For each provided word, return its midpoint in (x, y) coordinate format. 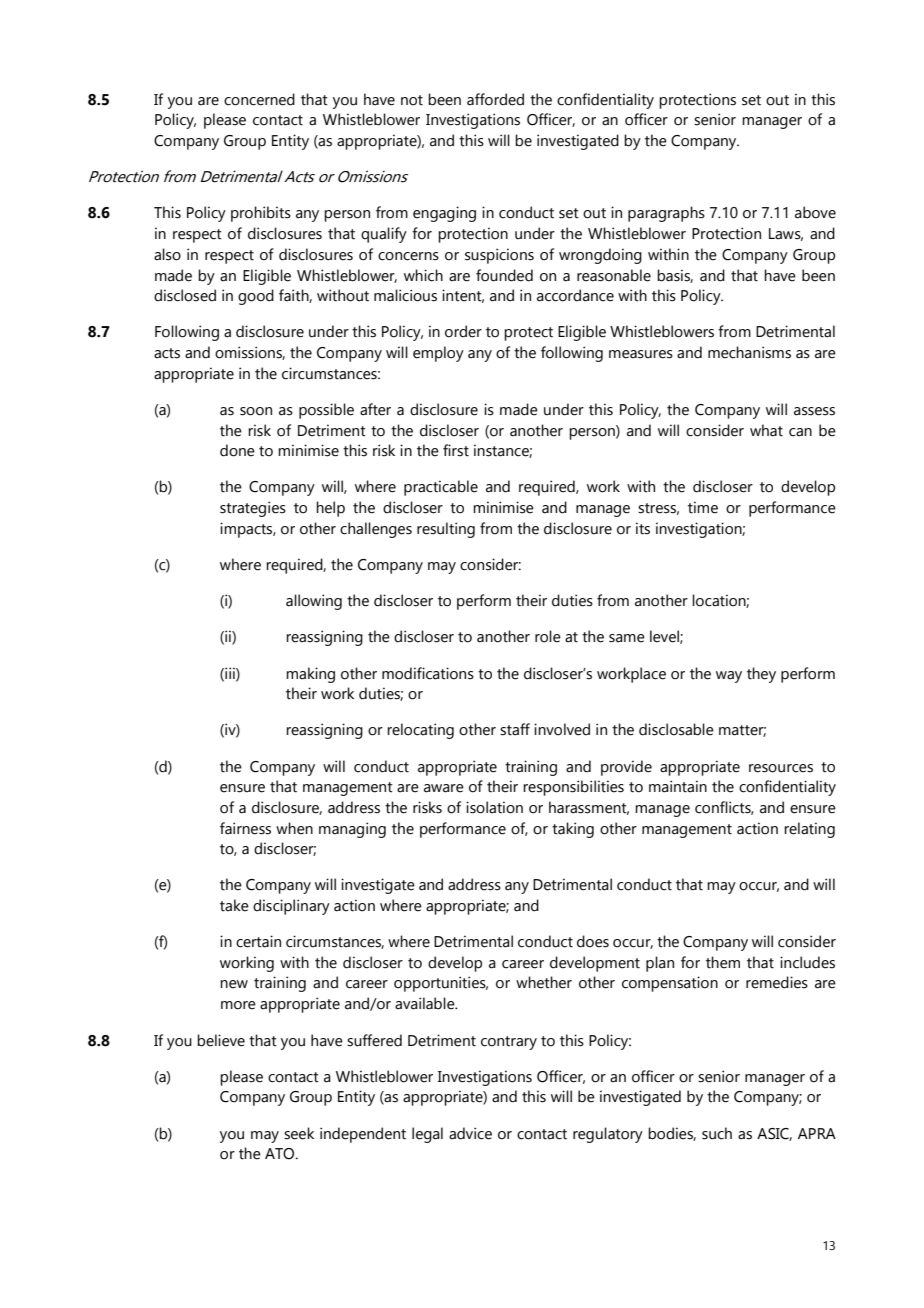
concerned (259, 99)
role (548, 636)
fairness (245, 828)
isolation (494, 807)
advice (470, 1133)
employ (438, 354)
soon (256, 411)
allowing (314, 602)
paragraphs (666, 214)
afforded (495, 99)
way (729, 677)
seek (299, 1133)
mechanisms (749, 352)
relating (809, 830)
